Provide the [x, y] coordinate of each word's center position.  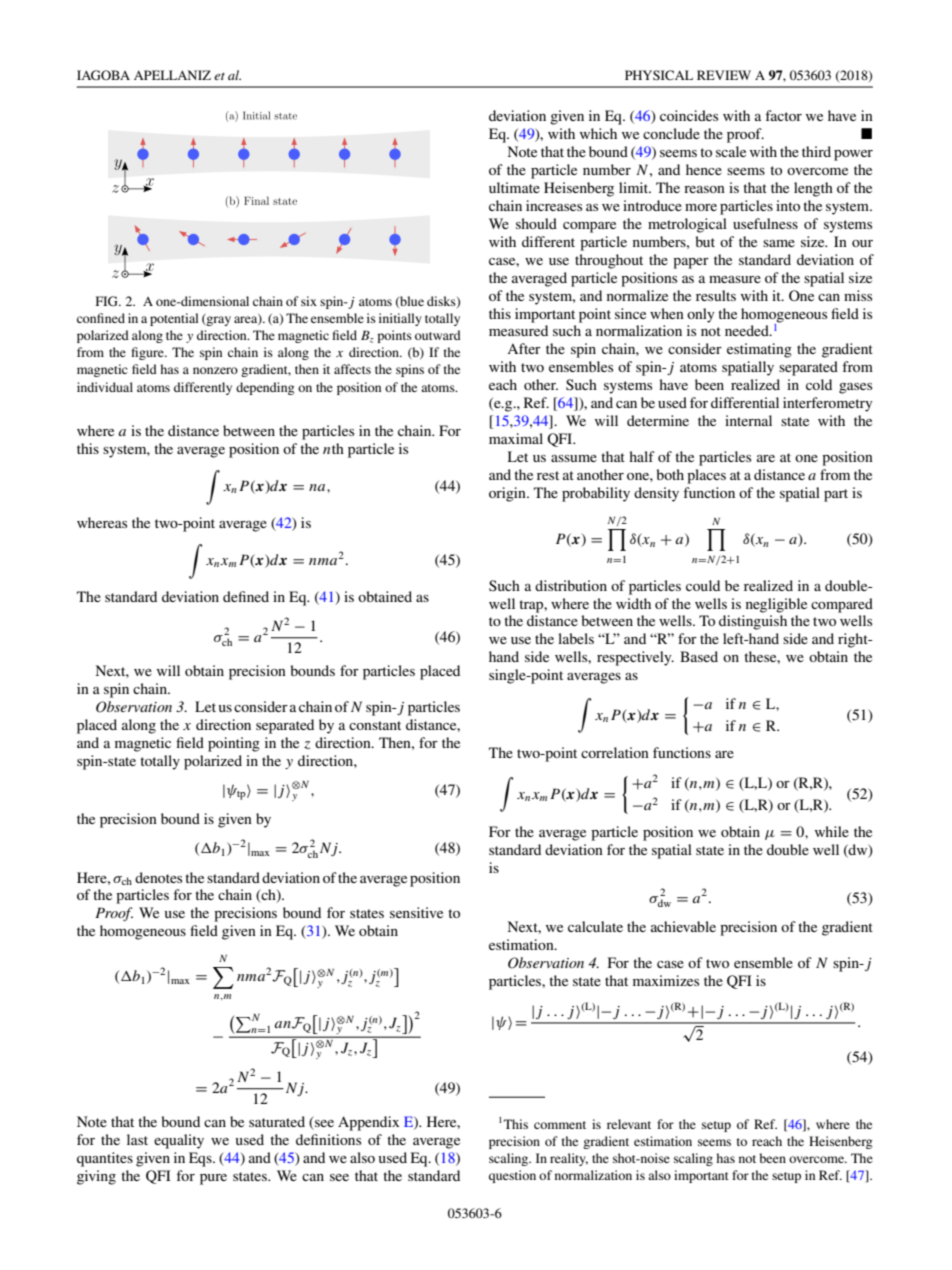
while [832, 831]
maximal [516, 438]
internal [748, 420]
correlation [615, 752]
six [309, 301]
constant [375, 725]
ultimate [514, 187]
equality [179, 1141]
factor [784, 115]
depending [265, 388]
